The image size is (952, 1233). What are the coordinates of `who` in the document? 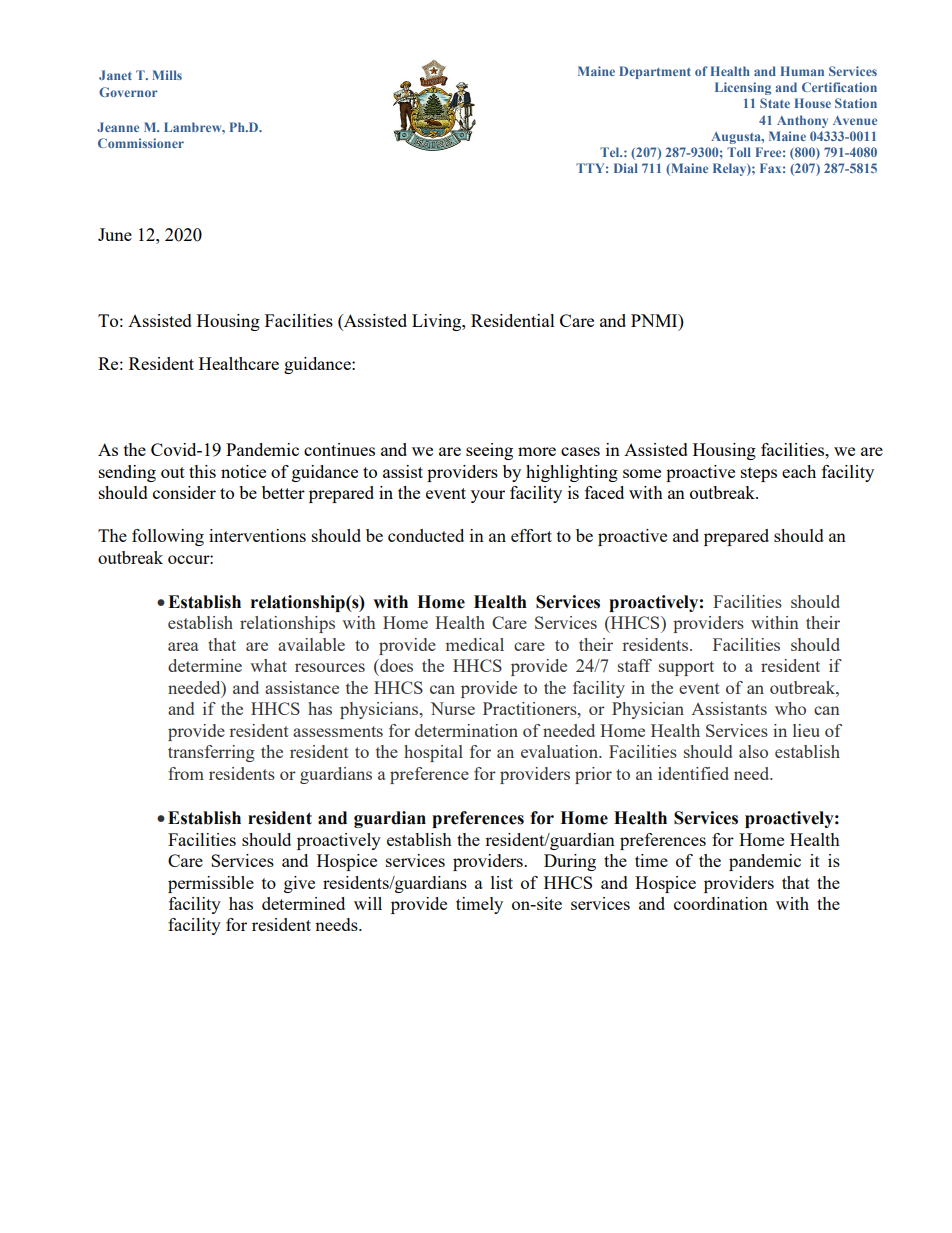 It's located at (790, 708).
